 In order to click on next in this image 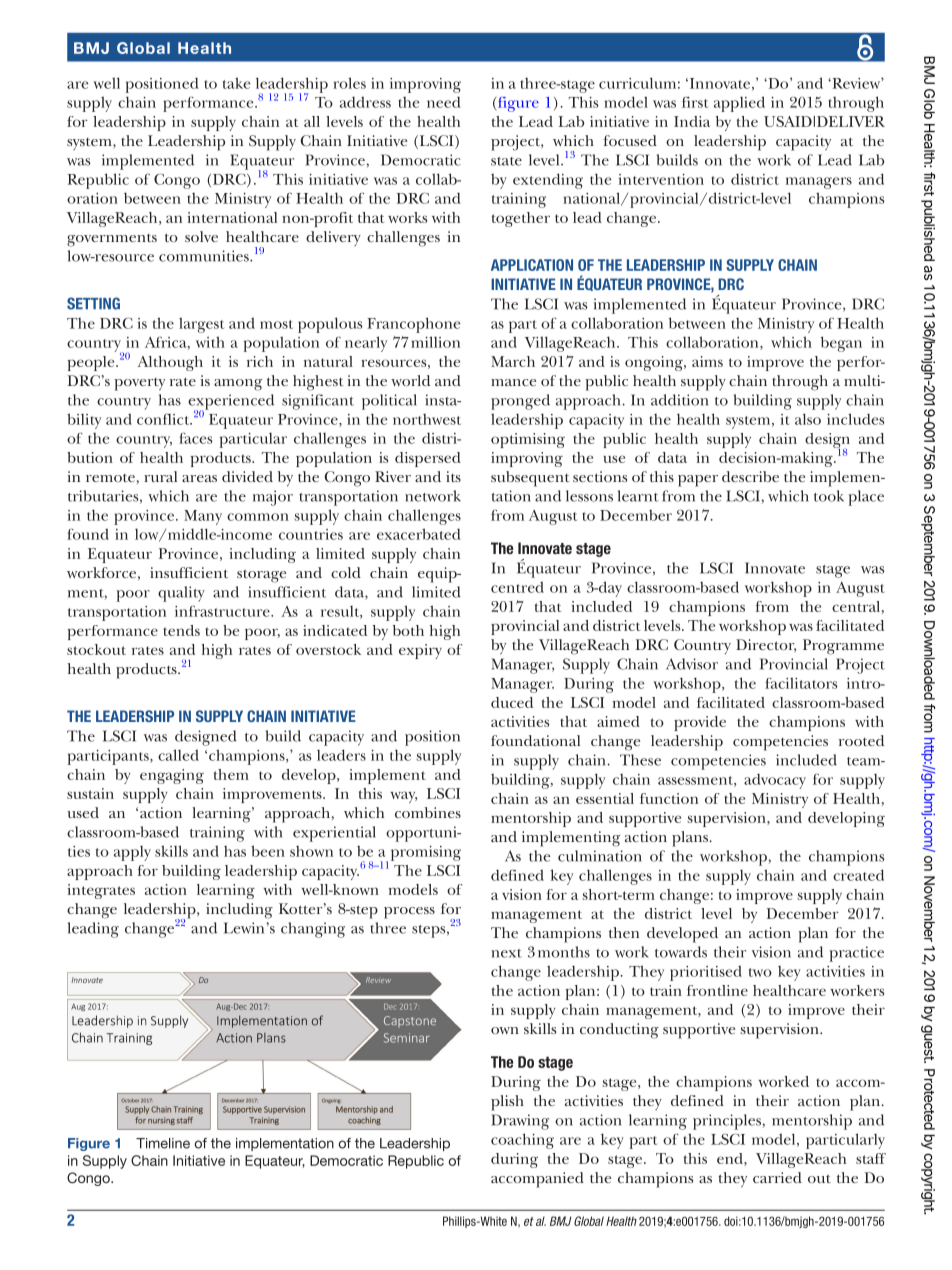, I will do `click(506, 953)`.
